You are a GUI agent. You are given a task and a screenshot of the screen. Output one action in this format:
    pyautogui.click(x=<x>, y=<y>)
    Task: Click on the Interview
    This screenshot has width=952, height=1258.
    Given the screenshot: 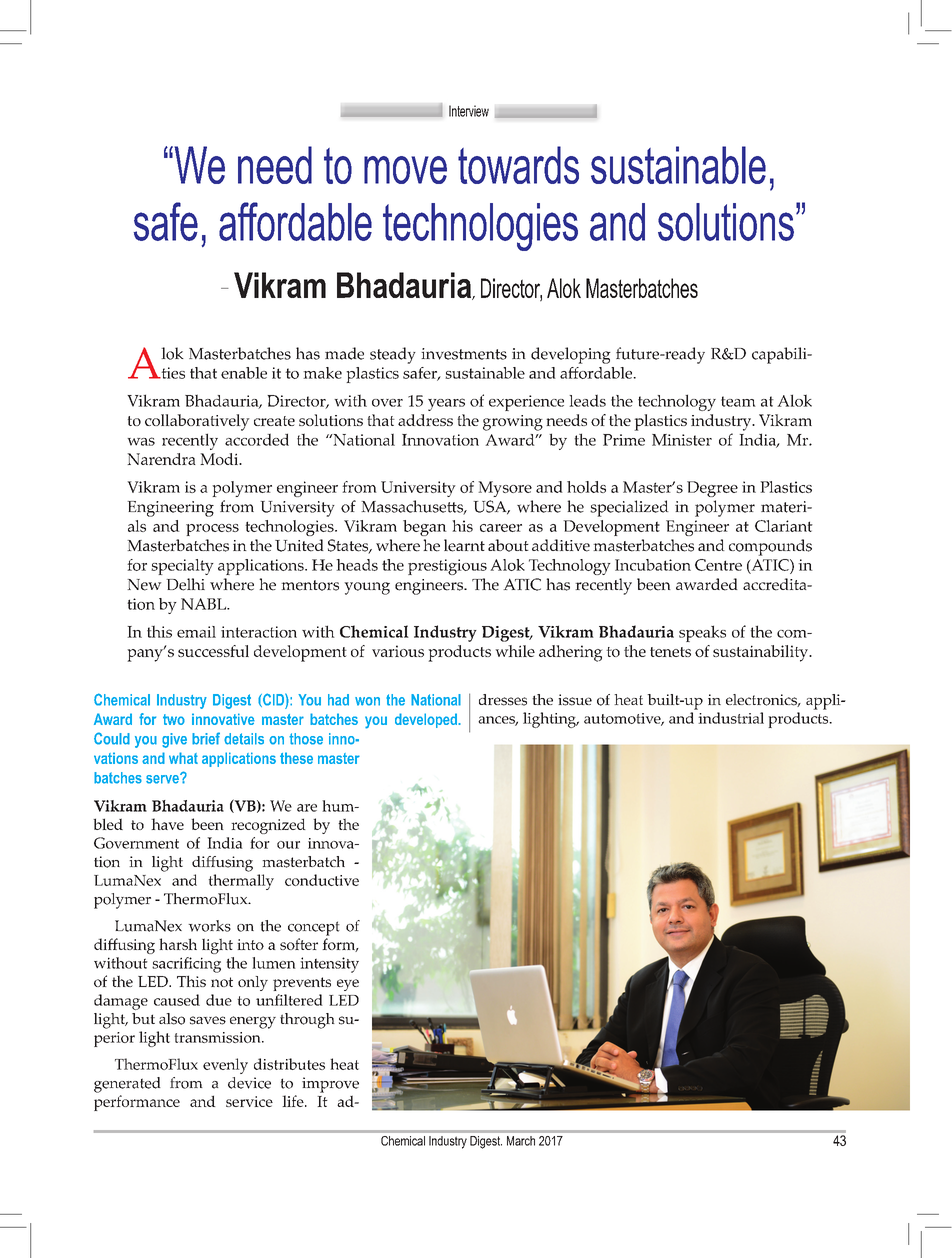 What is the action you would take?
    pyautogui.click(x=469, y=111)
